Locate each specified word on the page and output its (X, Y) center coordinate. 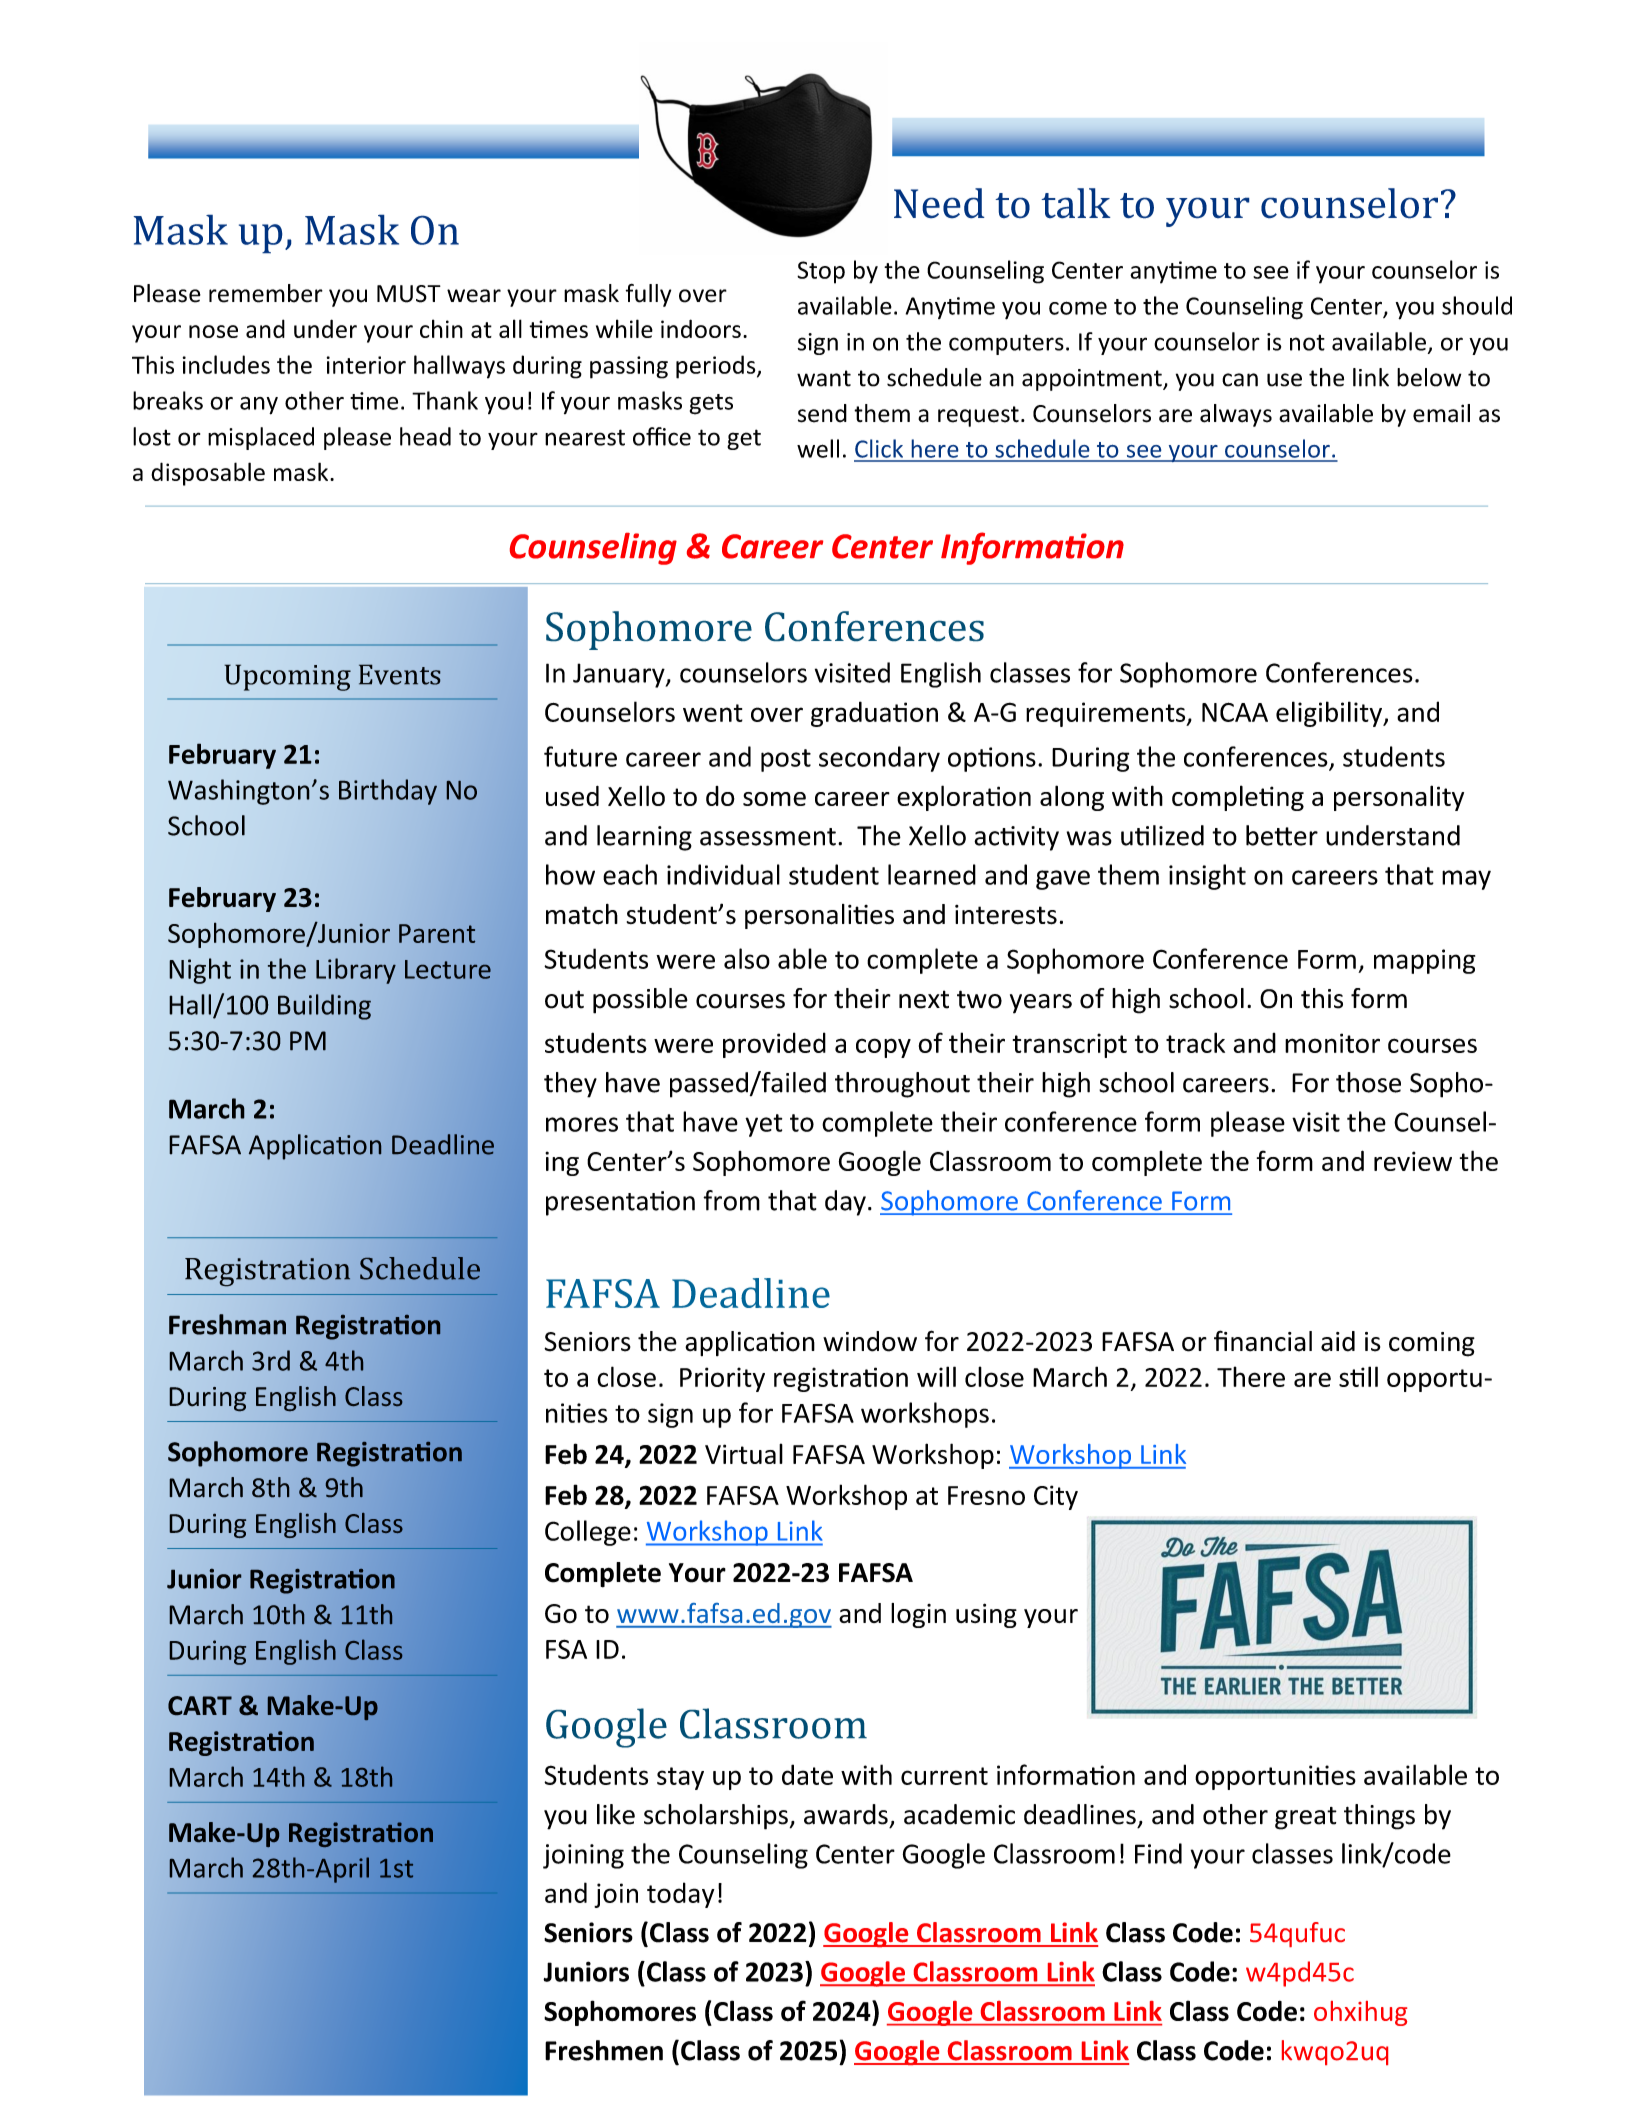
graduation (874, 714)
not (1307, 342)
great (1306, 1818)
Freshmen (604, 2050)
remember (266, 293)
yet (763, 1125)
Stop (821, 272)
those (1368, 1082)
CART (200, 1705)
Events (400, 675)
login (918, 1615)
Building (324, 1007)
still (1358, 1376)
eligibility (1330, 714)
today (681, 1895)
